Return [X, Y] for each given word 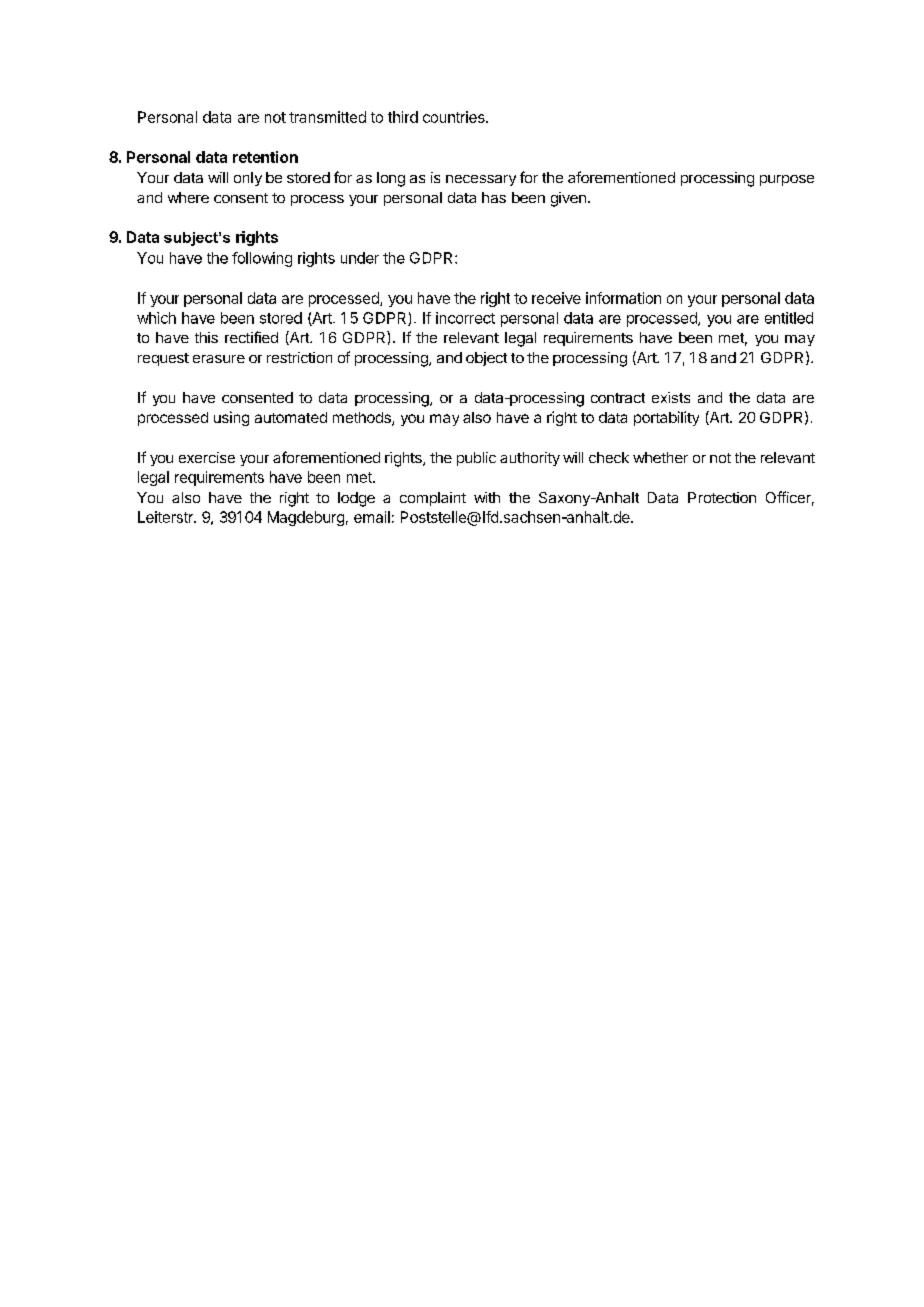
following [262, 259]
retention [265, 157]
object [486, 359]
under [360, 258]
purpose [787, 180]
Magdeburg [306, 518]
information [623, 298]
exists [671, 397]
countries [455, 117]
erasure [219, 359]
